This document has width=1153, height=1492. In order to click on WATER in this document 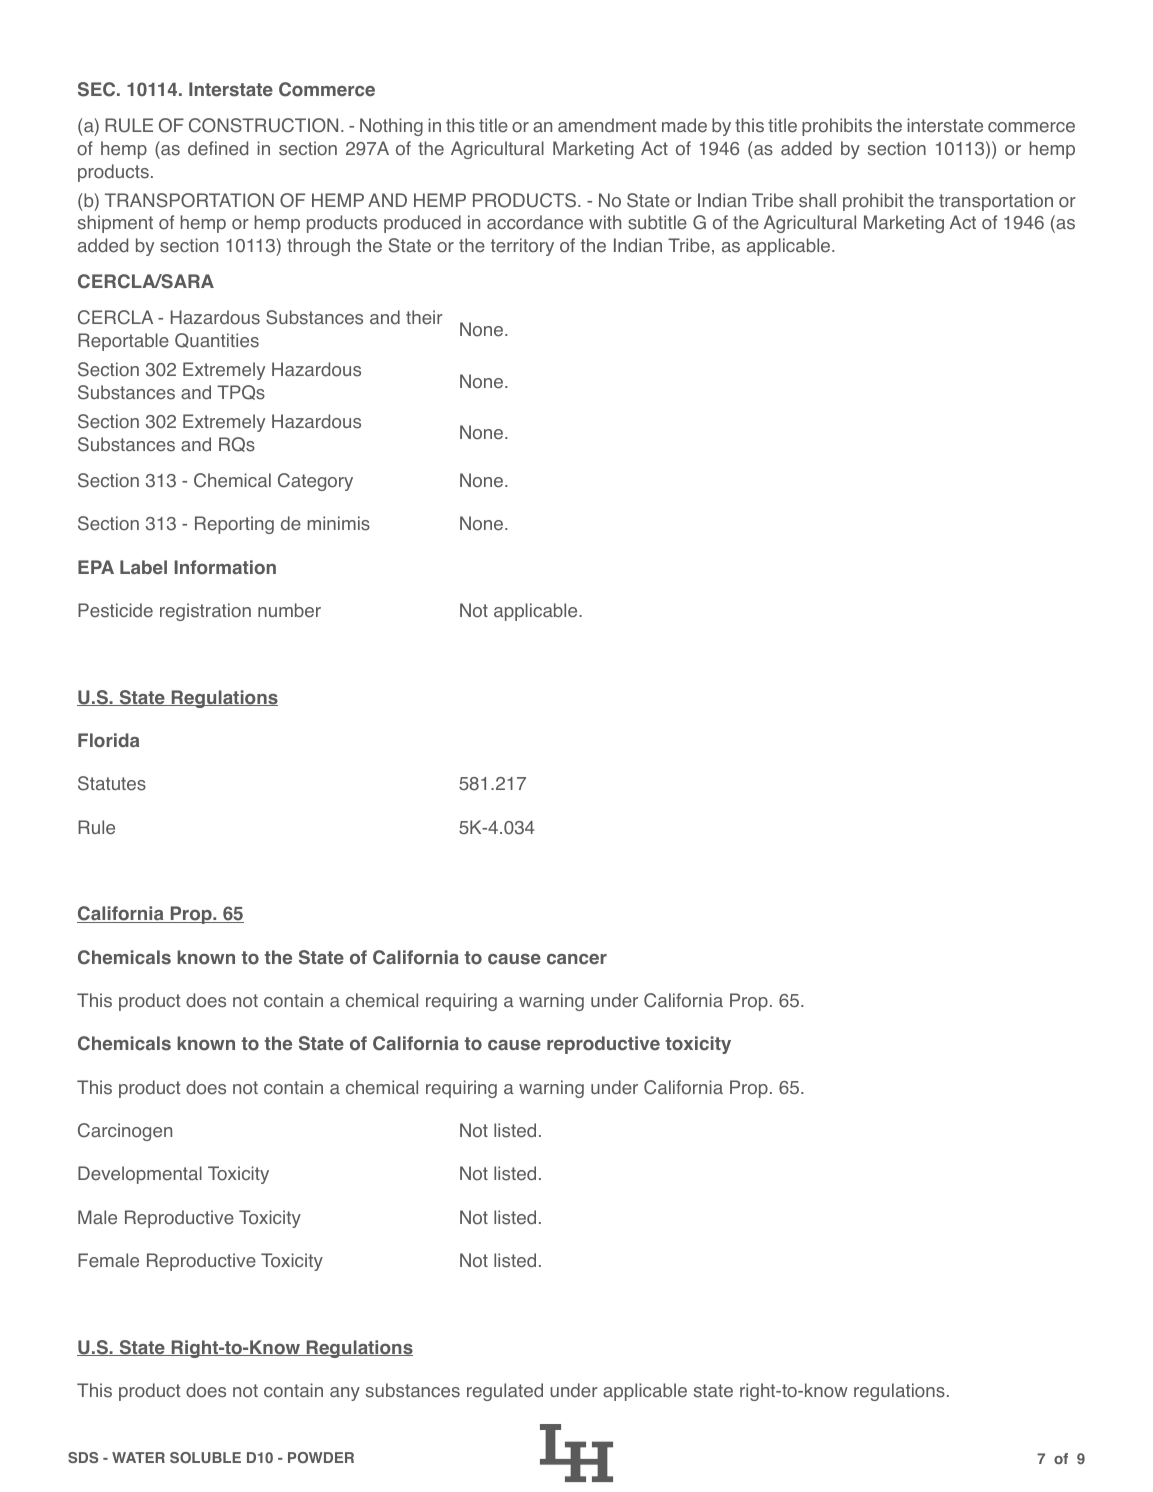, I will do `click(138, 1457)`.
